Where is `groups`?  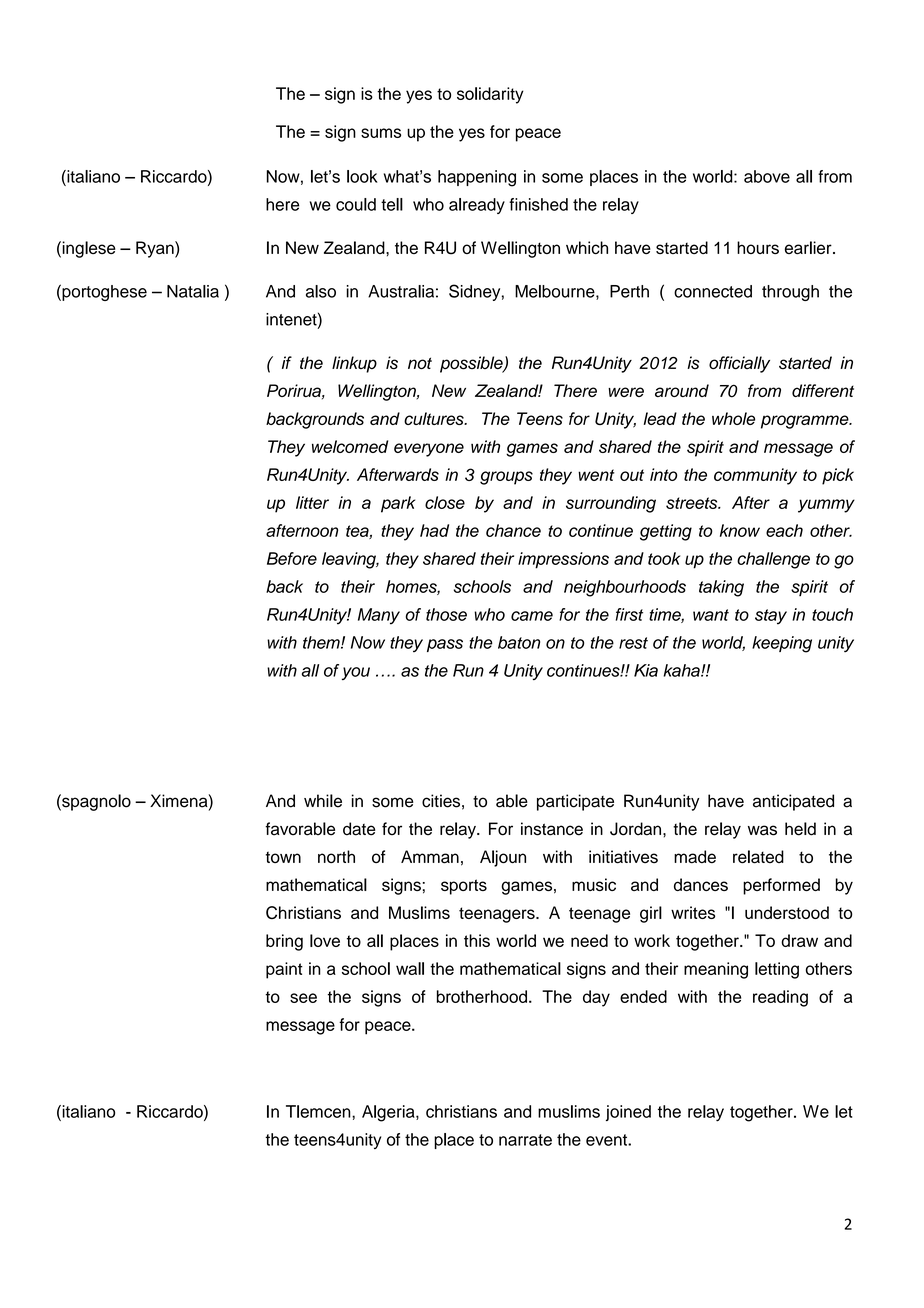 groups is located at coordinates (506, 478).
